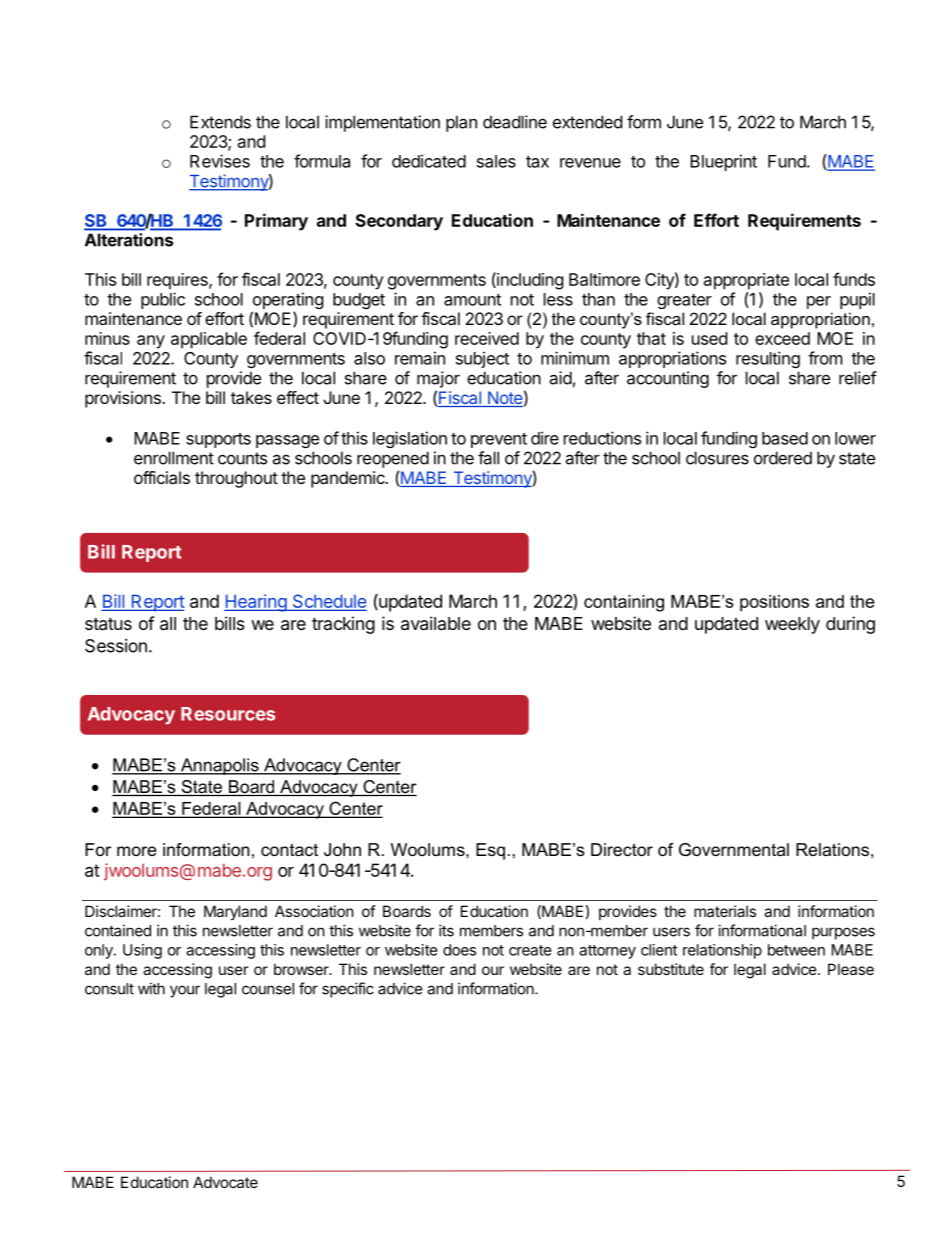  What do you see at coordinates (348, 990) in the page?
I see `specific` at bounding box center [348, 990].
